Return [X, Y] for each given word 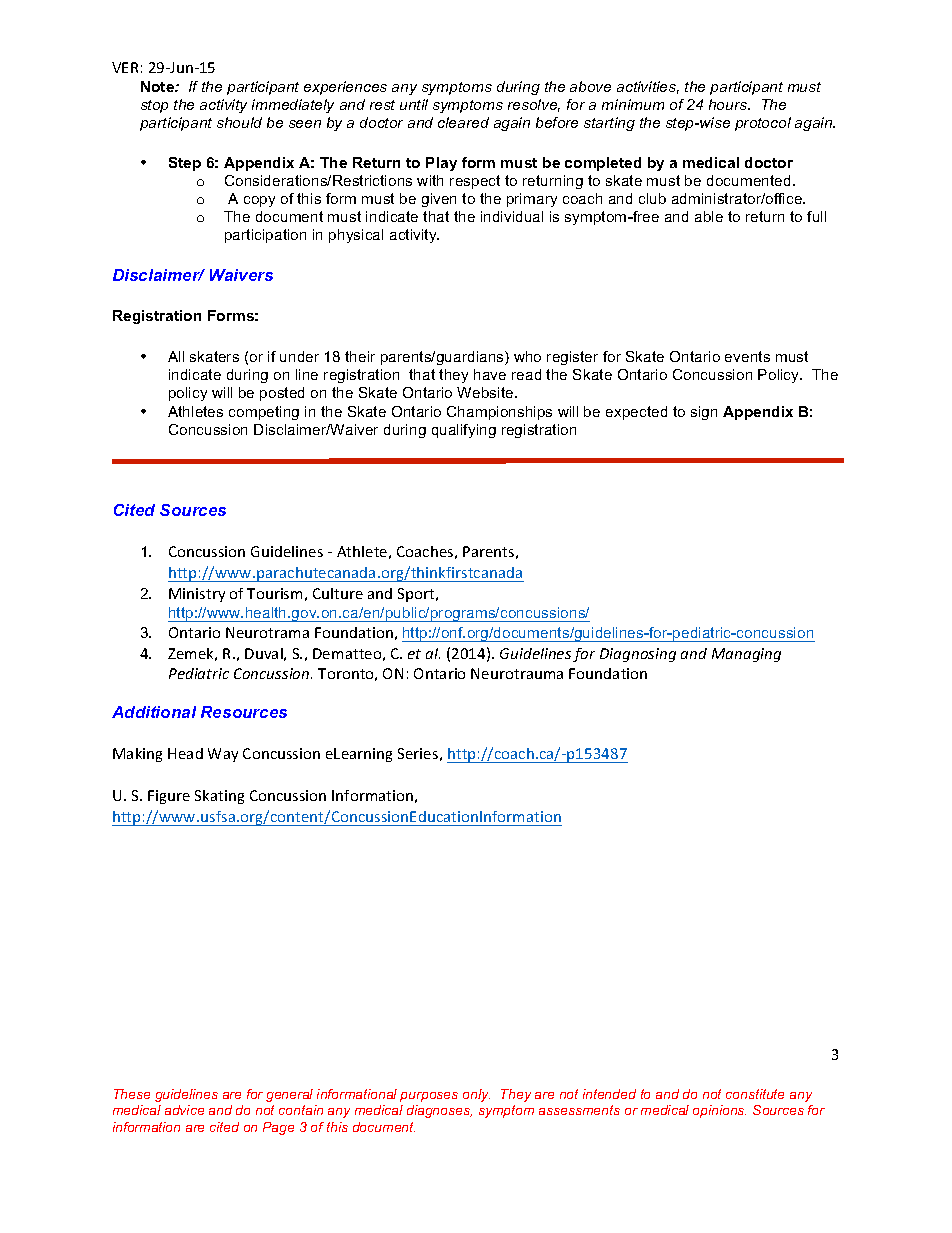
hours [729, 104]
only [476, 1095]
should [239, 122]
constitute [755, 1094]
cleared [463, 122]
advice [184, 1110]
